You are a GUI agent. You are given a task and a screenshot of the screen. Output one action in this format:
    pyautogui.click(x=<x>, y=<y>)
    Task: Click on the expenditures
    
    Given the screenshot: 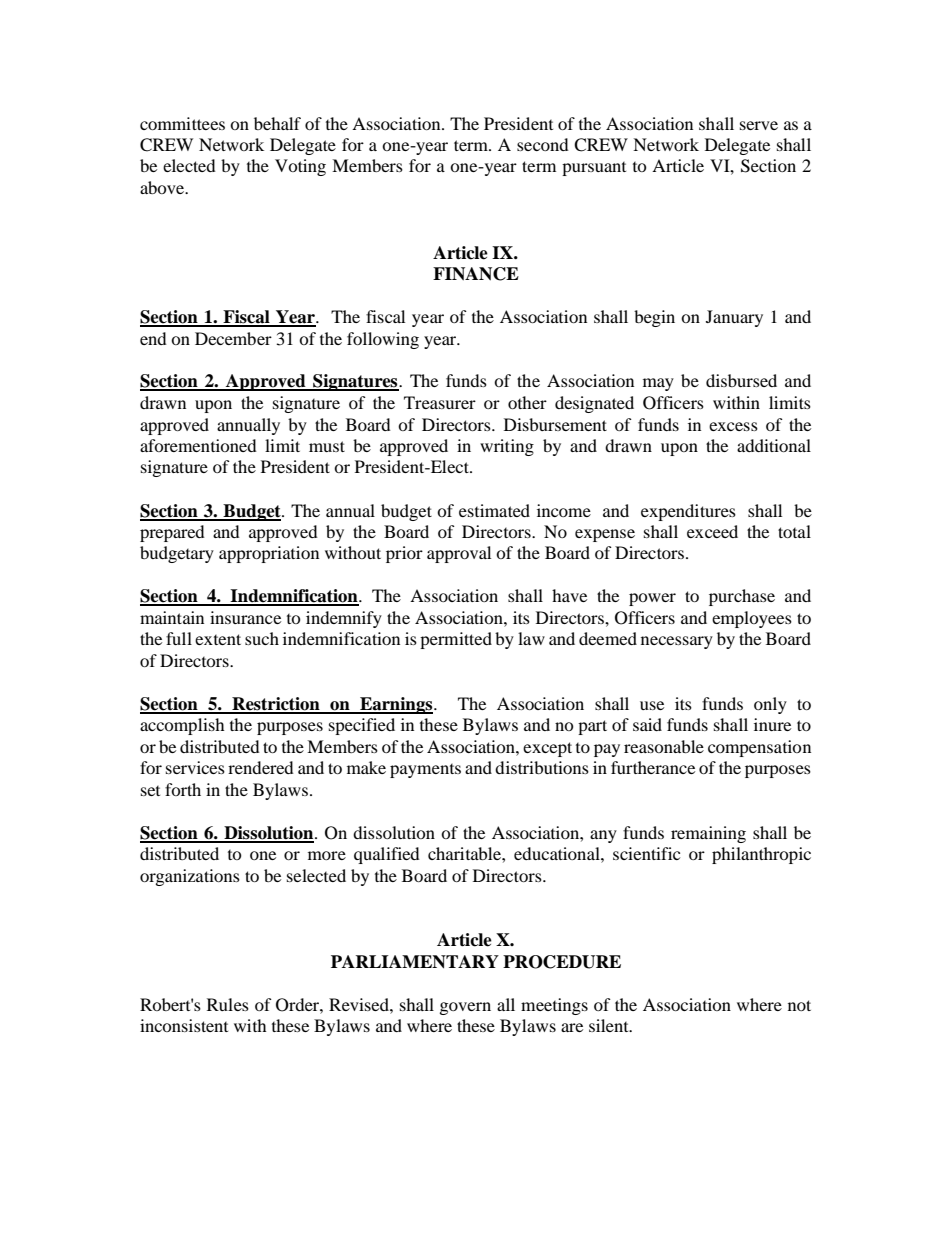 What is the action you would take?
    pyautogui.click(x=688, y=512)
